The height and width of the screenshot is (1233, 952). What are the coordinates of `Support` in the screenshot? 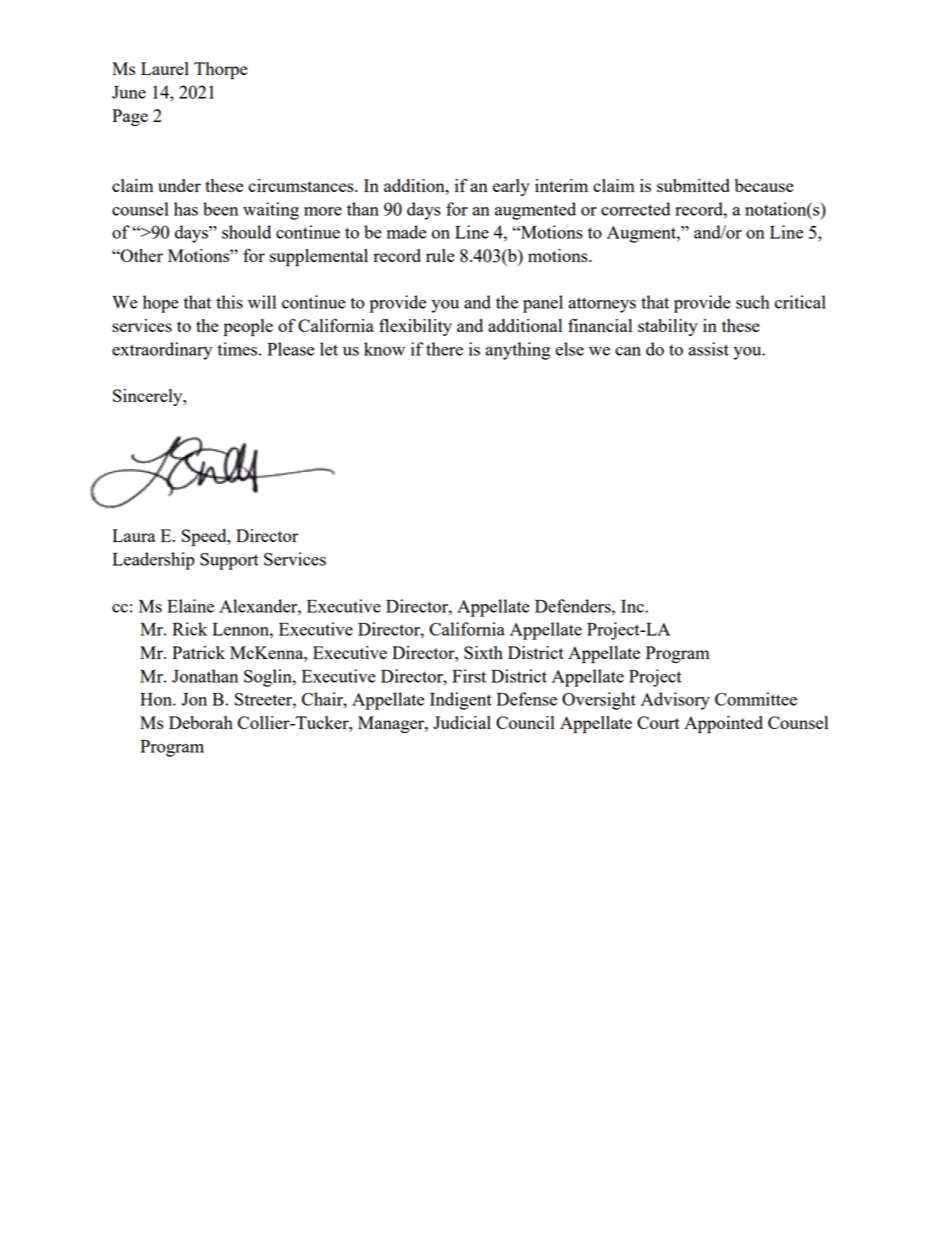 It's located at (229, 561).
